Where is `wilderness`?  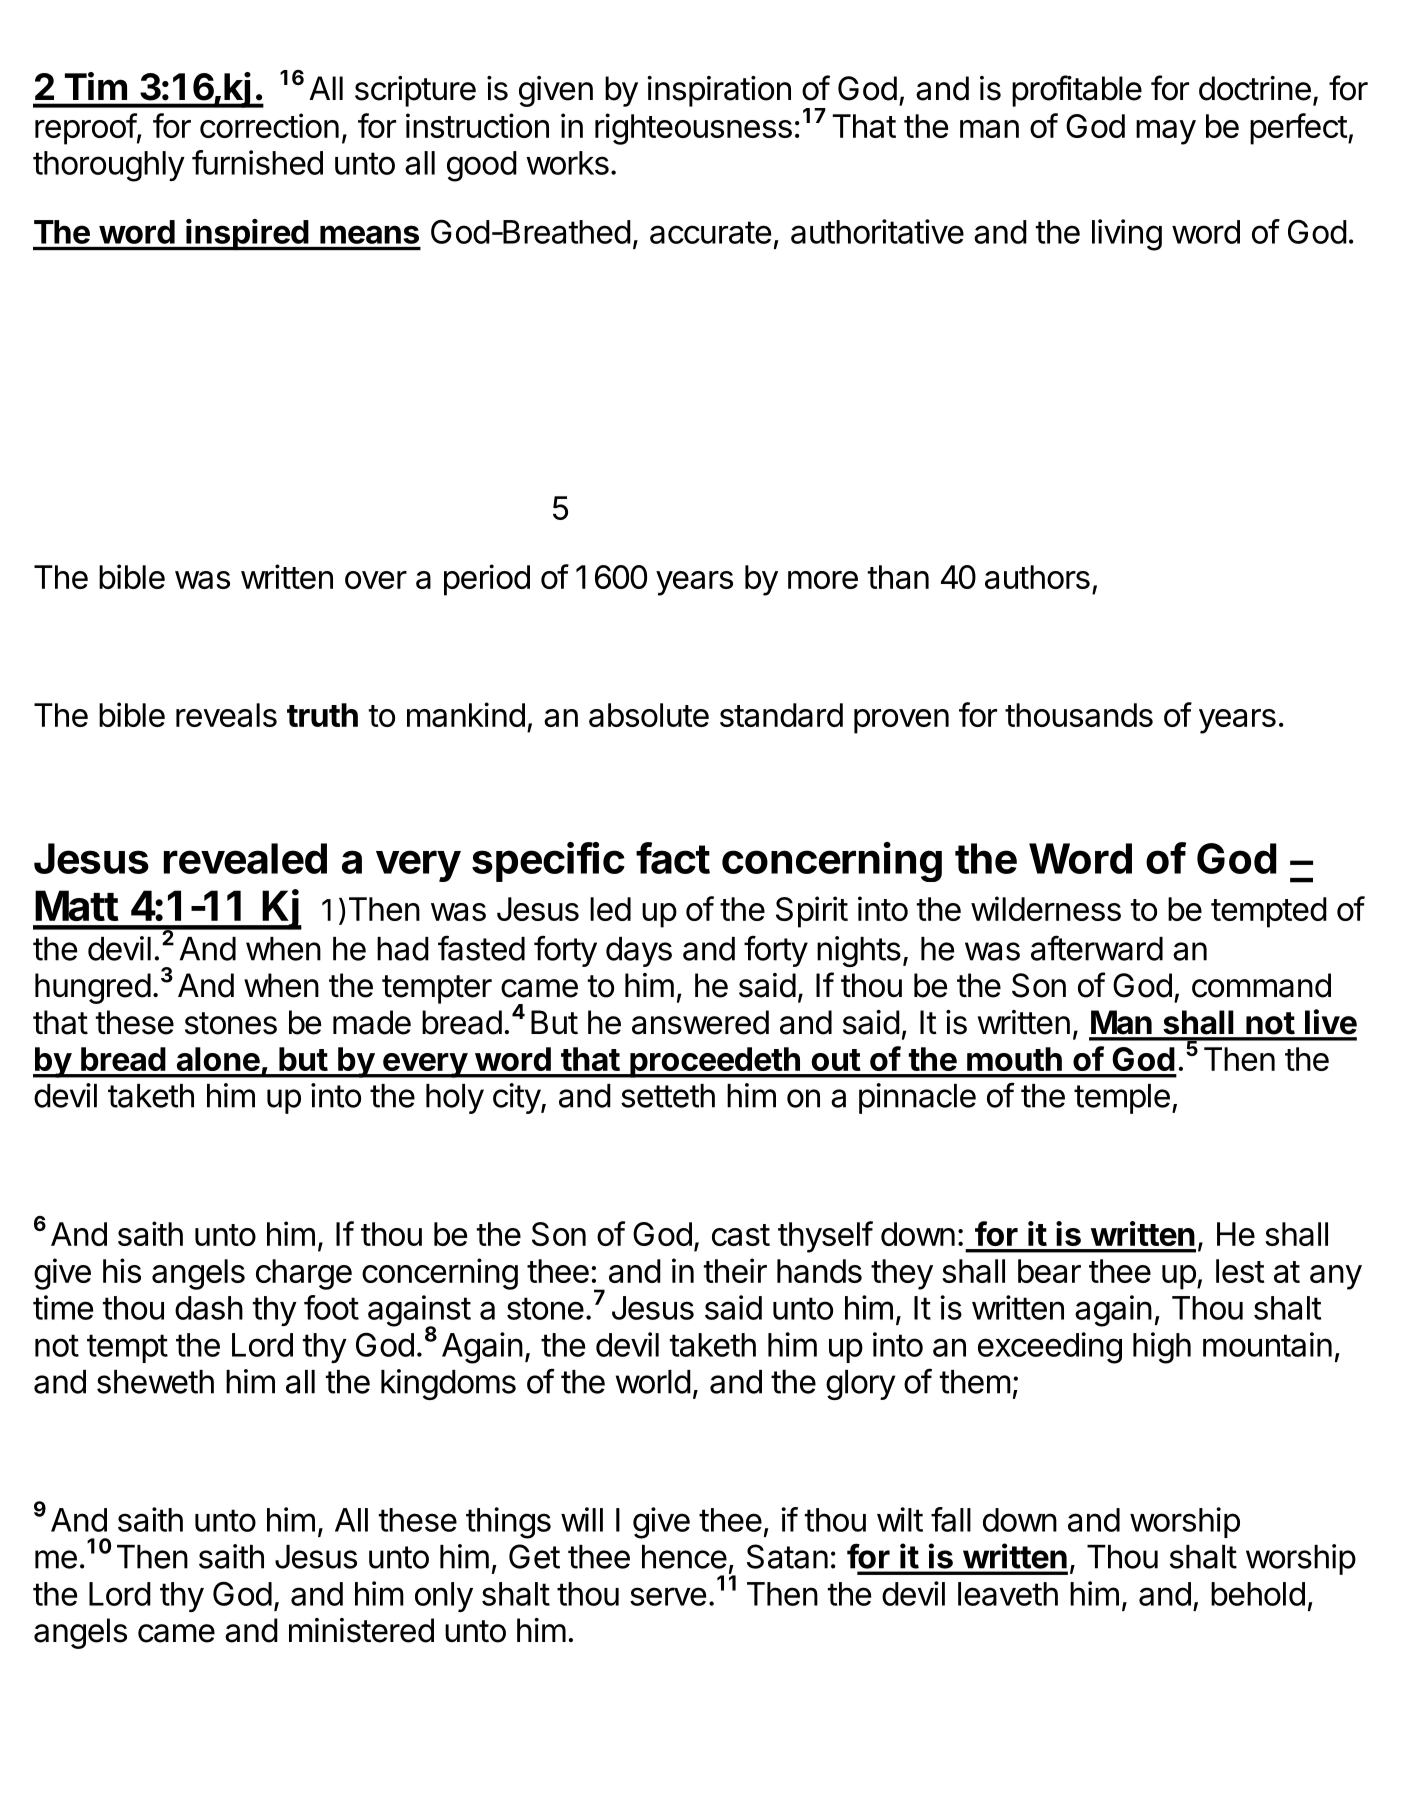
wilderness is located at coordinates (1046, 908).
